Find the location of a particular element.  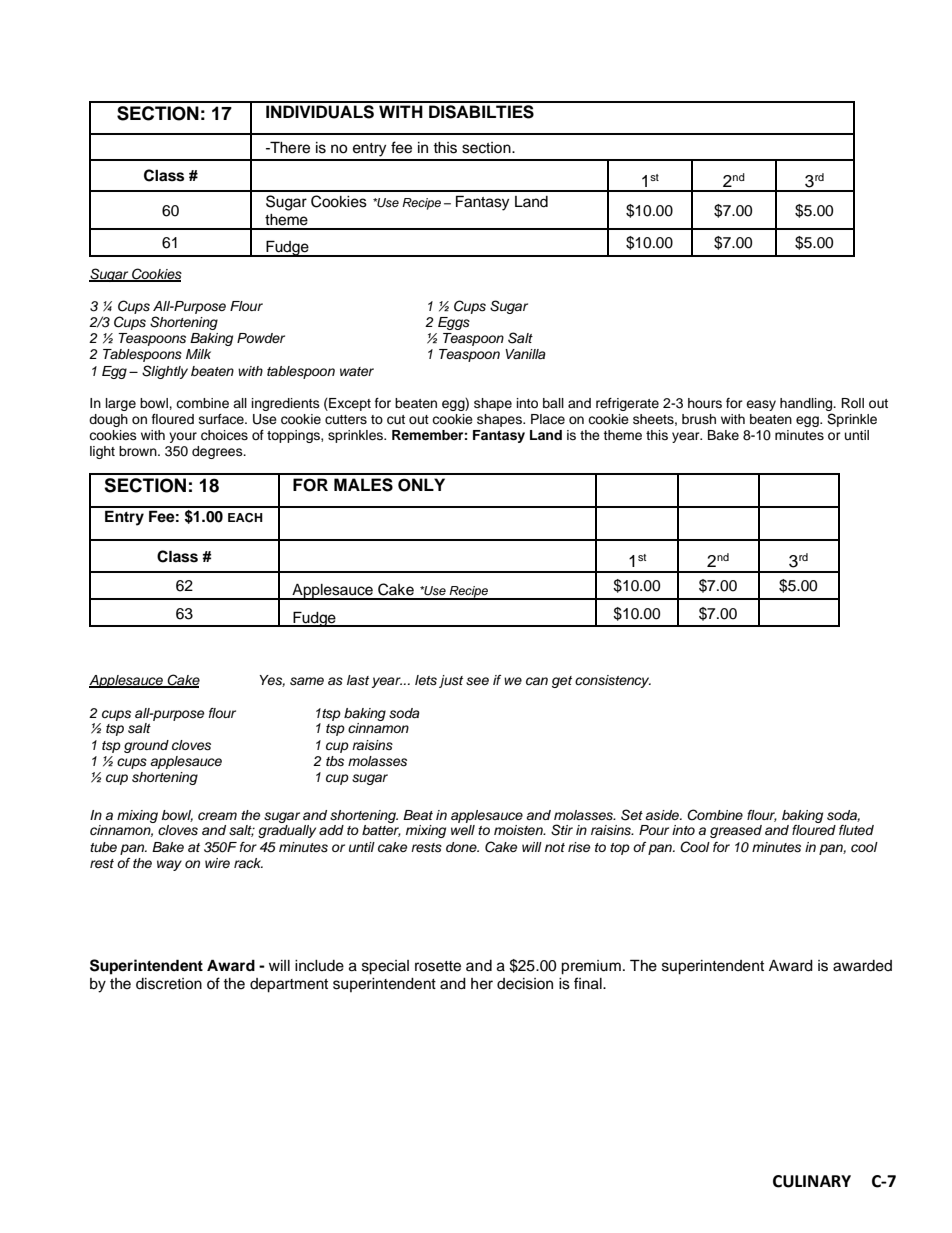

discretion is located at coordinates (169, 984).
